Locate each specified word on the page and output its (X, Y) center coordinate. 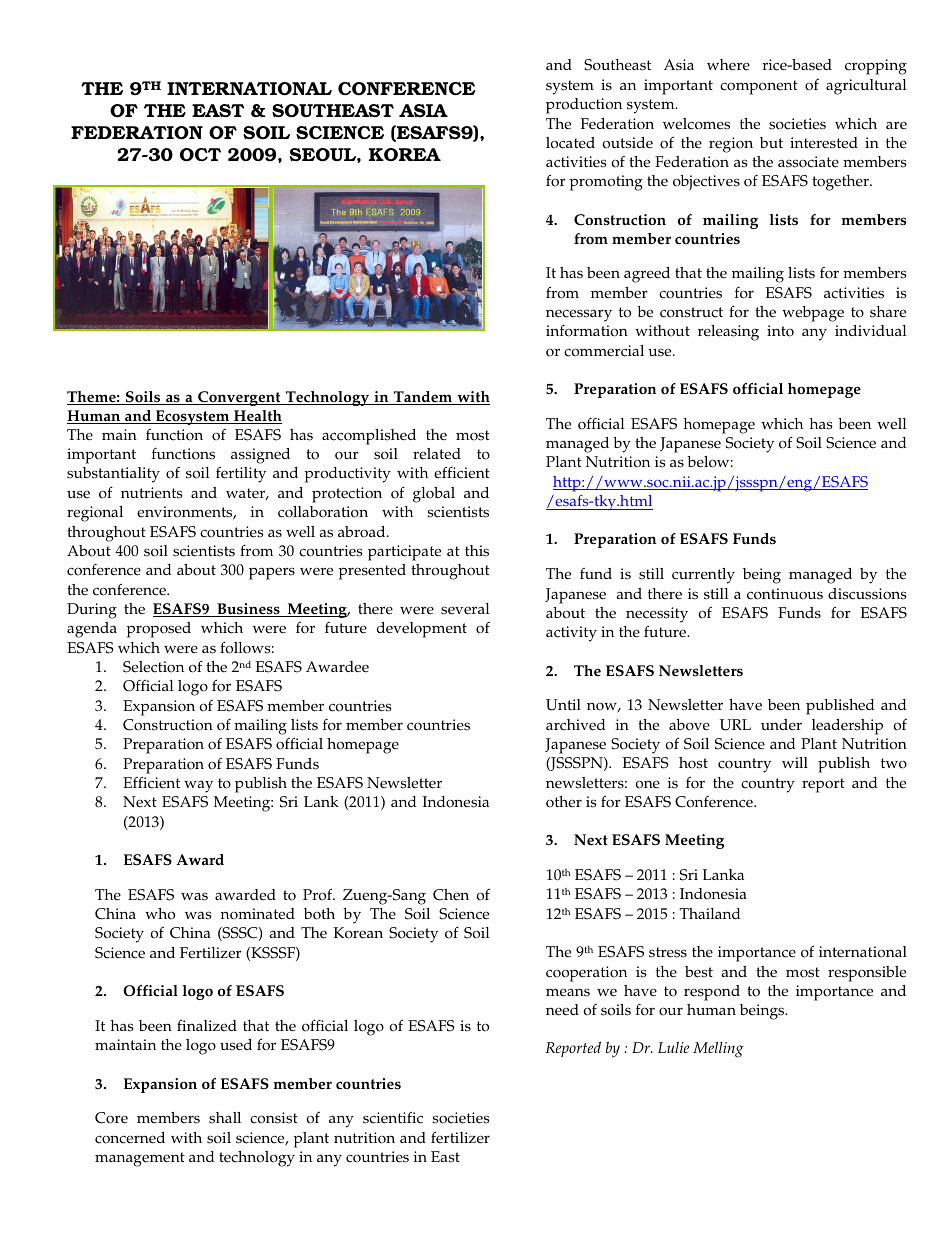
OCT (200, 155)
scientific (393, 1117)
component (759, 87)
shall (225, 1118)
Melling (718, 1049)
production (584, 106)
